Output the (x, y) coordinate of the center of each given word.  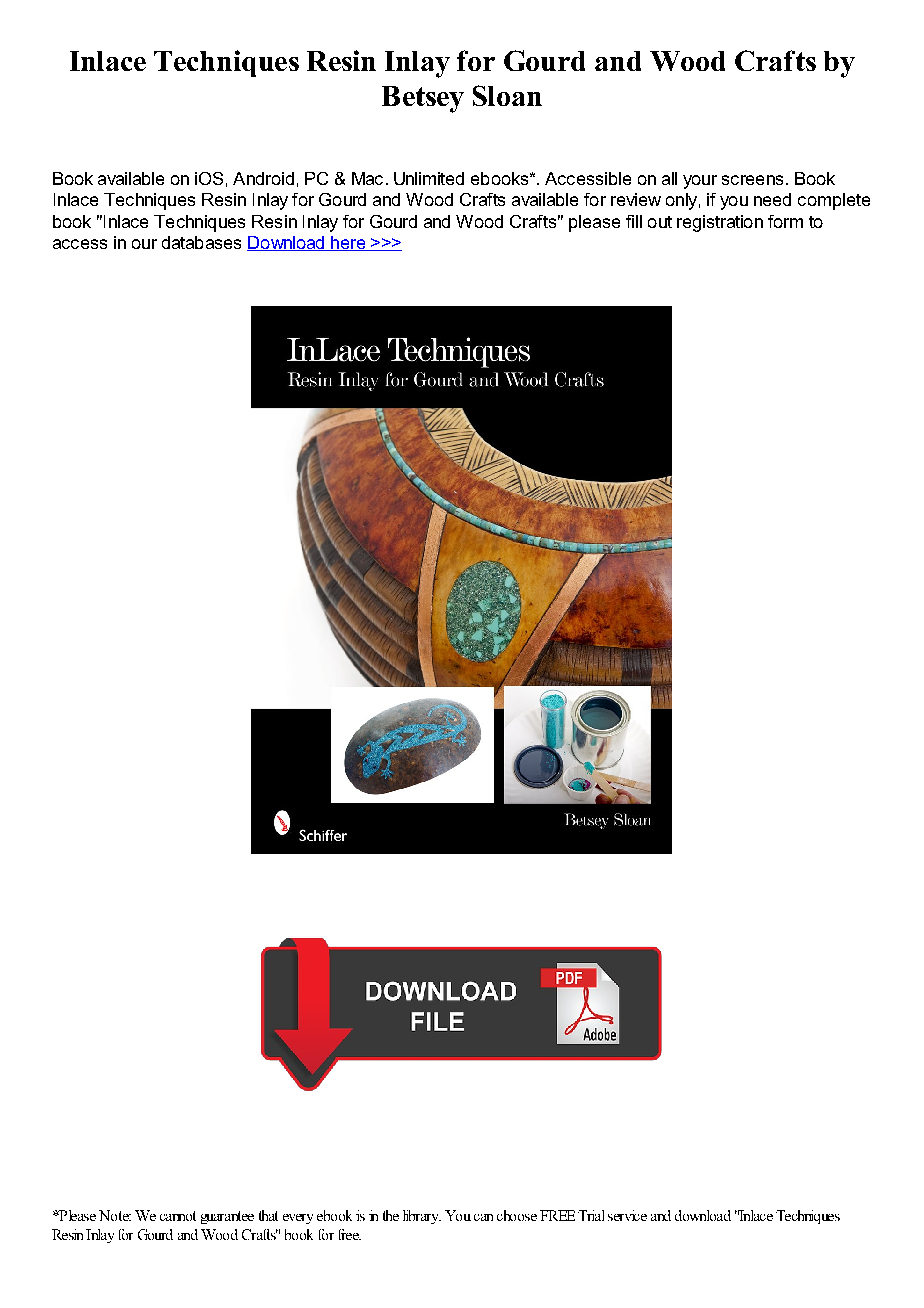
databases (201, 242)
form (785, 221)
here (348, 243)
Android (263, 178)
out (660, 222)
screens (752, 180)
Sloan (507, 95)
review (636, 199)
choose (517, 1215)
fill (634, 221)
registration (720, 223)
